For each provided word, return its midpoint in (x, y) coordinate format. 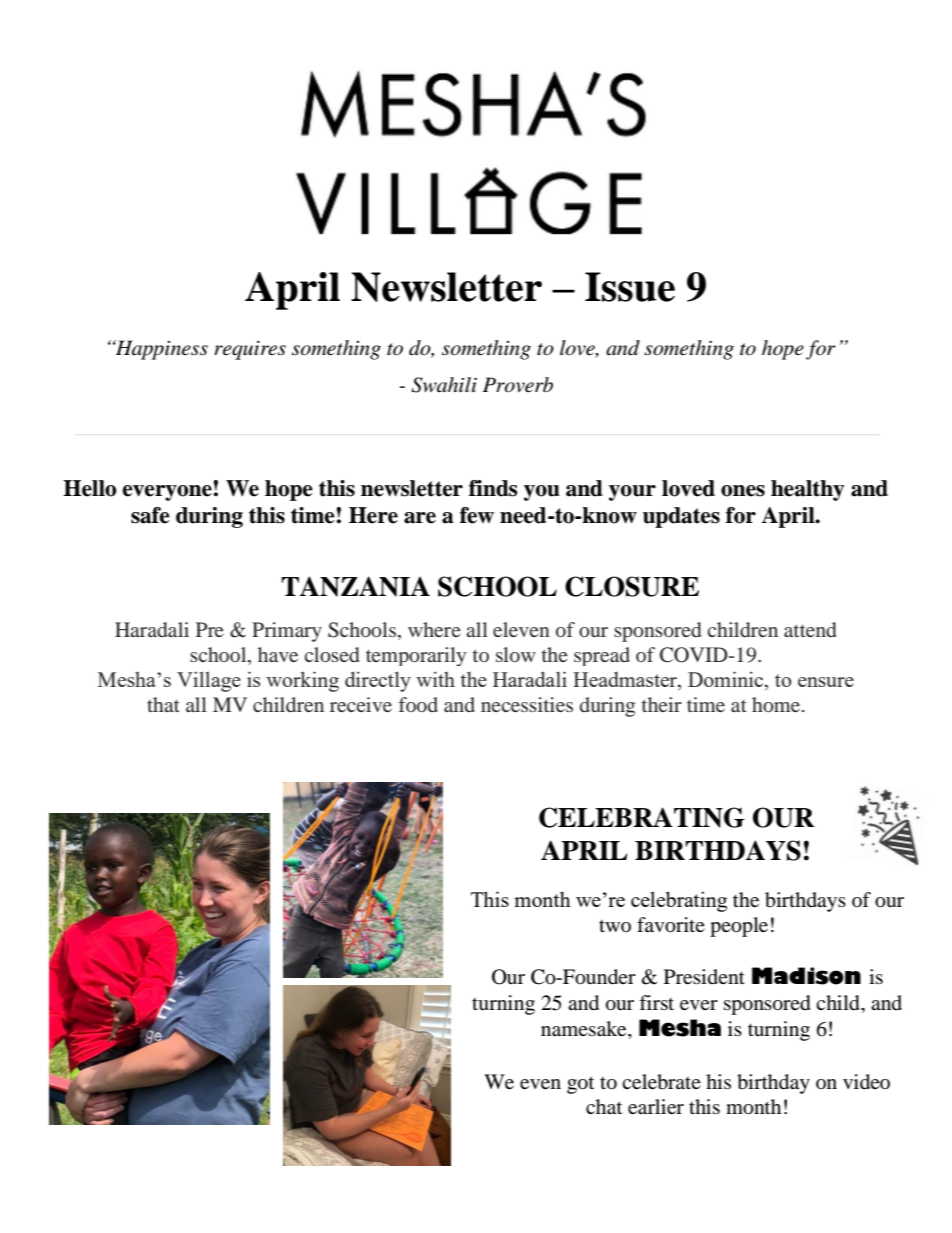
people (739, 927)
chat (604, 1107)
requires (250, 350)
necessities (527, 704)
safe (150, 515)
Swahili (444, 385)
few (477, 515)
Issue (630, 287)
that (163, 704)
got (580, 1085)
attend (810, 629)
